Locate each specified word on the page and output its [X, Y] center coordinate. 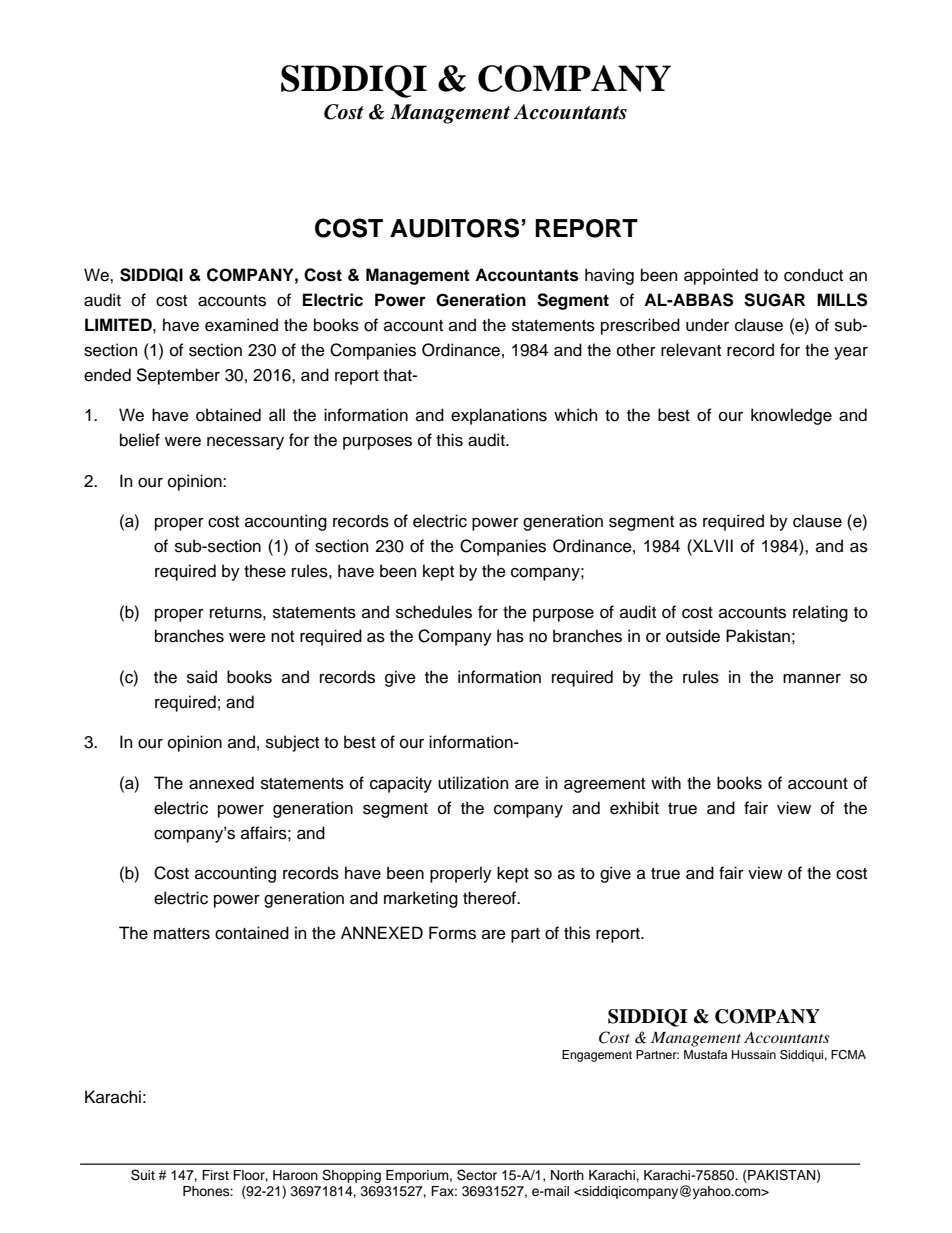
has [510, 636]
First [215, 1175]
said [202, 677]
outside [693, 636]
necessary [245, 443]
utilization [473, 783]
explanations [499, 416]
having [609, 276]
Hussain [754, 1054]
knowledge [791, 416]
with [666, 782]
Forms [452, 933]
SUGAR [774, 300]
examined [241, 325]
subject [292, 743]
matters [182, 934]
